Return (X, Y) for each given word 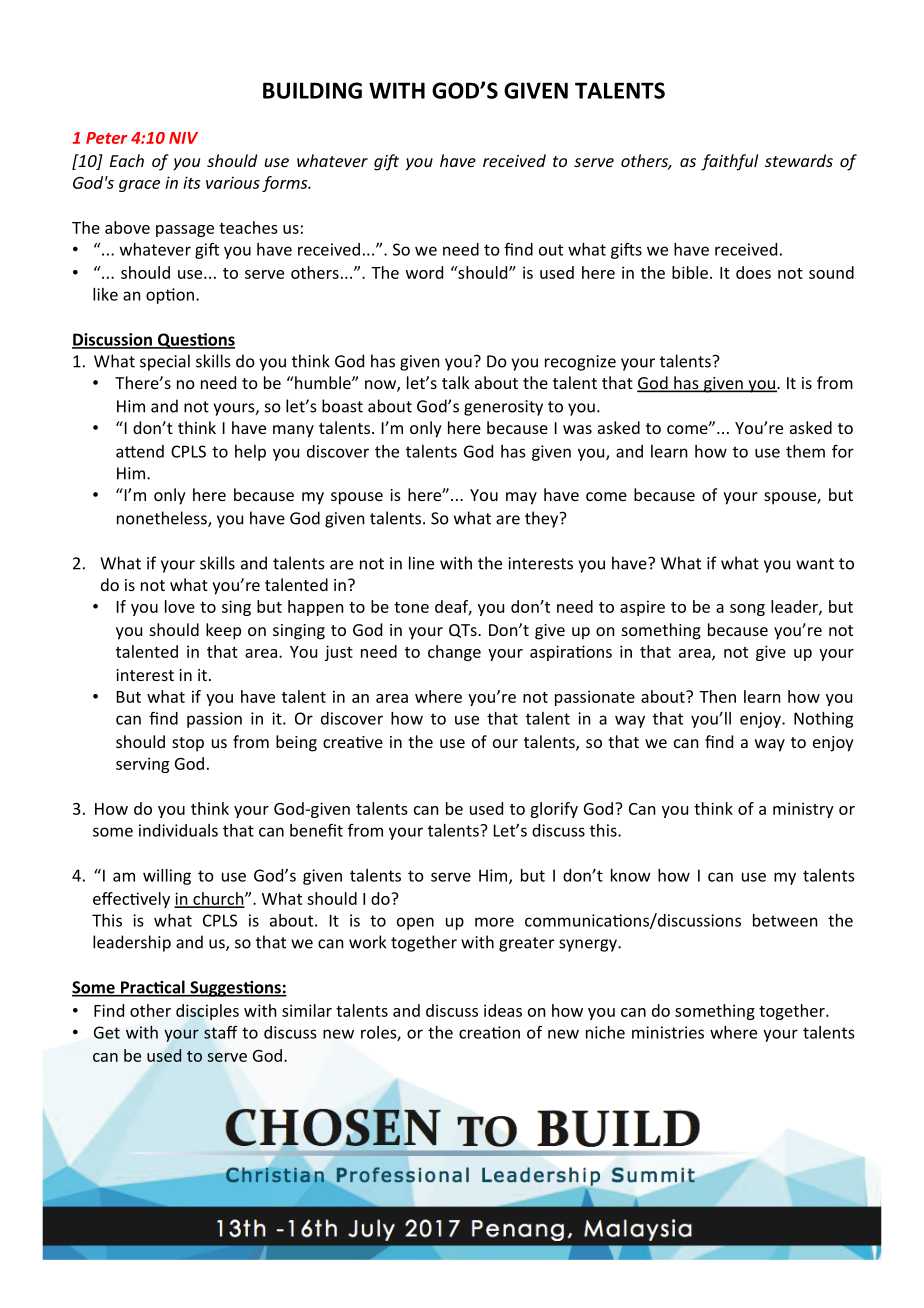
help (250, 453)
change (454, 653)
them (805, 451)
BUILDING (312, 90)
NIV (183, 138)
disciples (207, 1012)
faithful (729, 162)
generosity (503, 408)
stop (188, 744)
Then (717, 696)
